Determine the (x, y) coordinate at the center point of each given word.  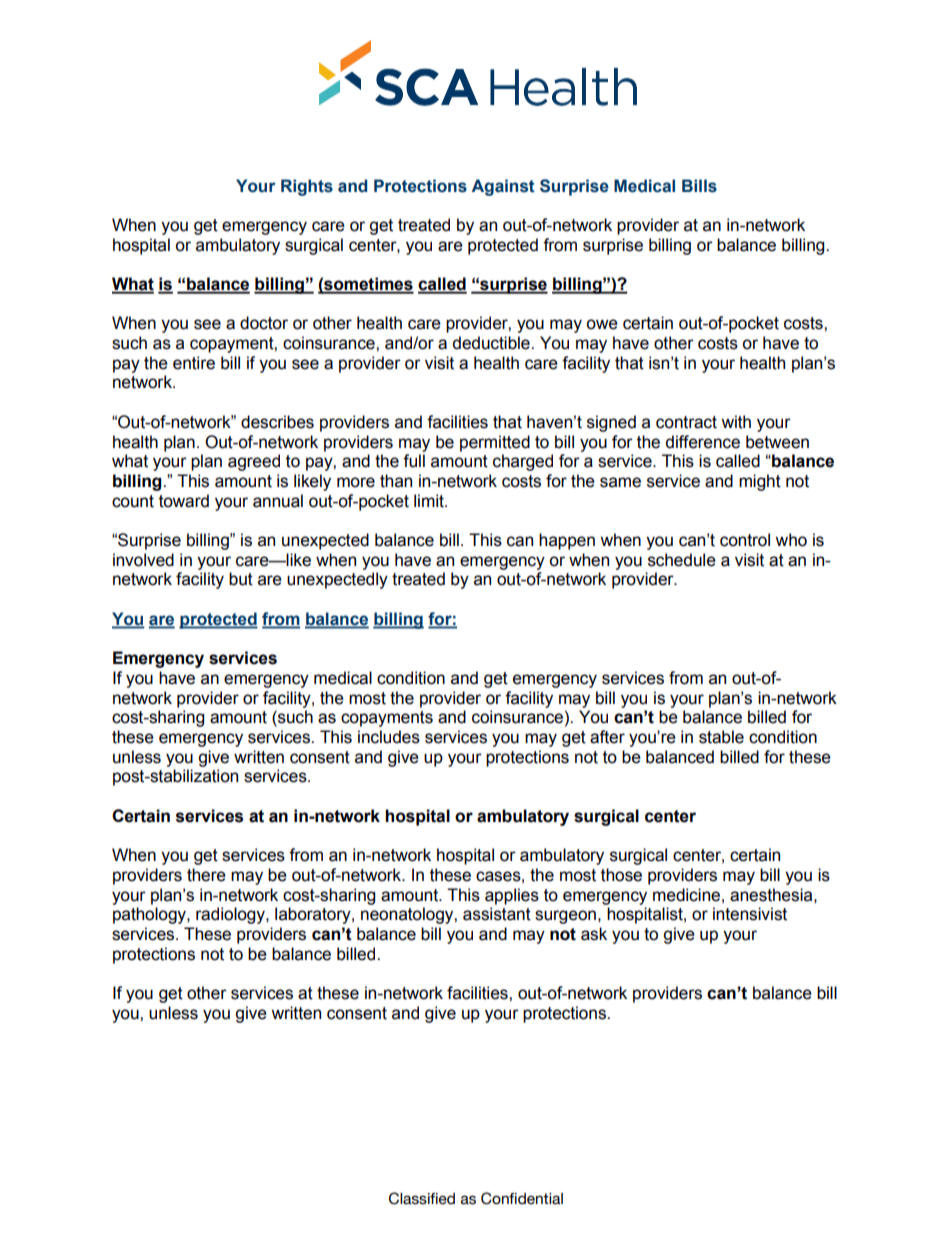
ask (594, 934)
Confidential (522, 1198)
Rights (307, 187)
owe (602, 324)
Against (503, 187)
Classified (422, 1198)
